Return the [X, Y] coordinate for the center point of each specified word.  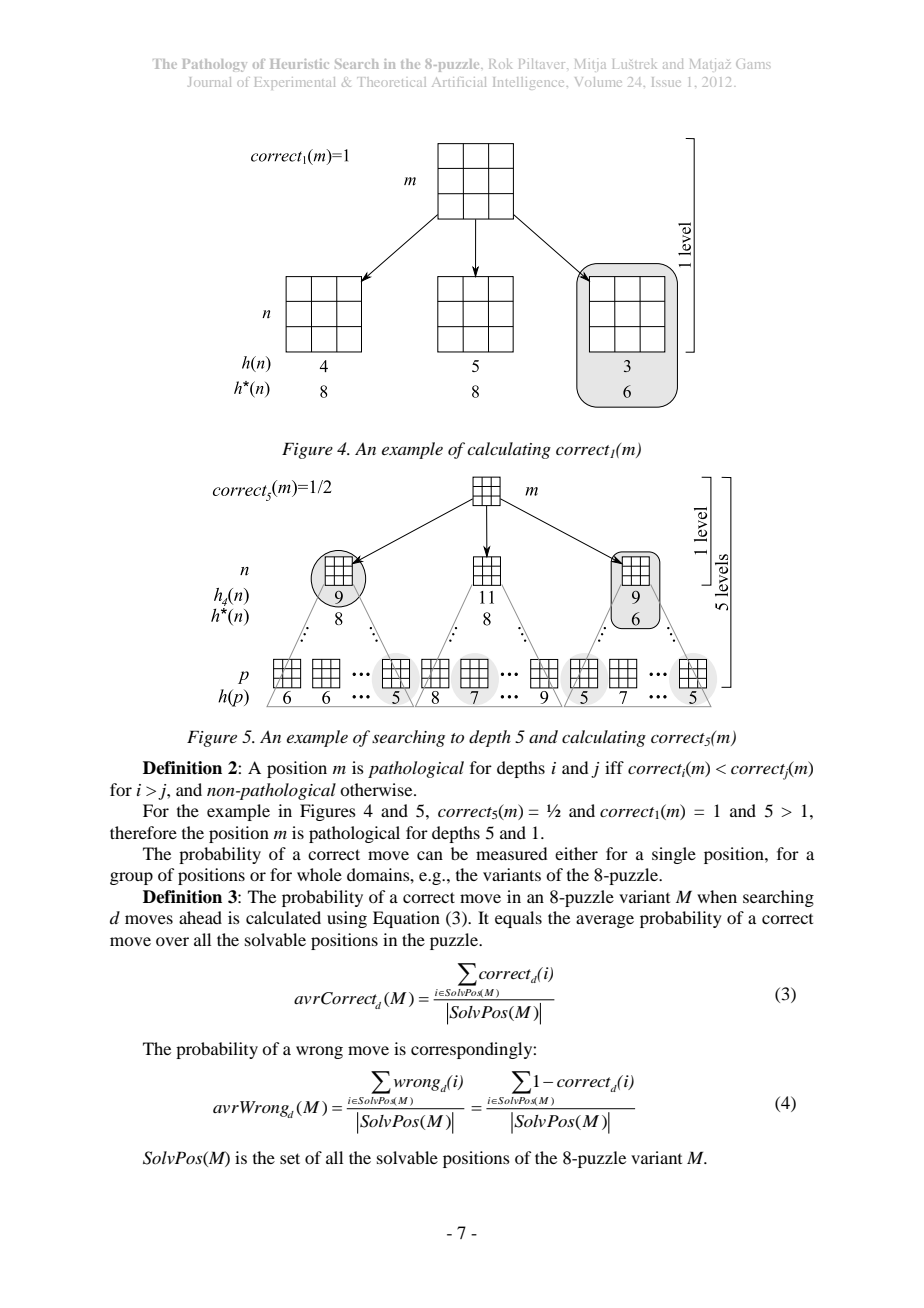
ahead [200, 917]
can [430, 855]
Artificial [459, 82]
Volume [598, 82]
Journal [209, 82]
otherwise [377, 789]
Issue [666, 82]
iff [614, 767]
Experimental [295, 83]
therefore [143, 832]
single [674, 855]
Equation [406, 919]
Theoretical [391, 82]
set [290, 1158]
